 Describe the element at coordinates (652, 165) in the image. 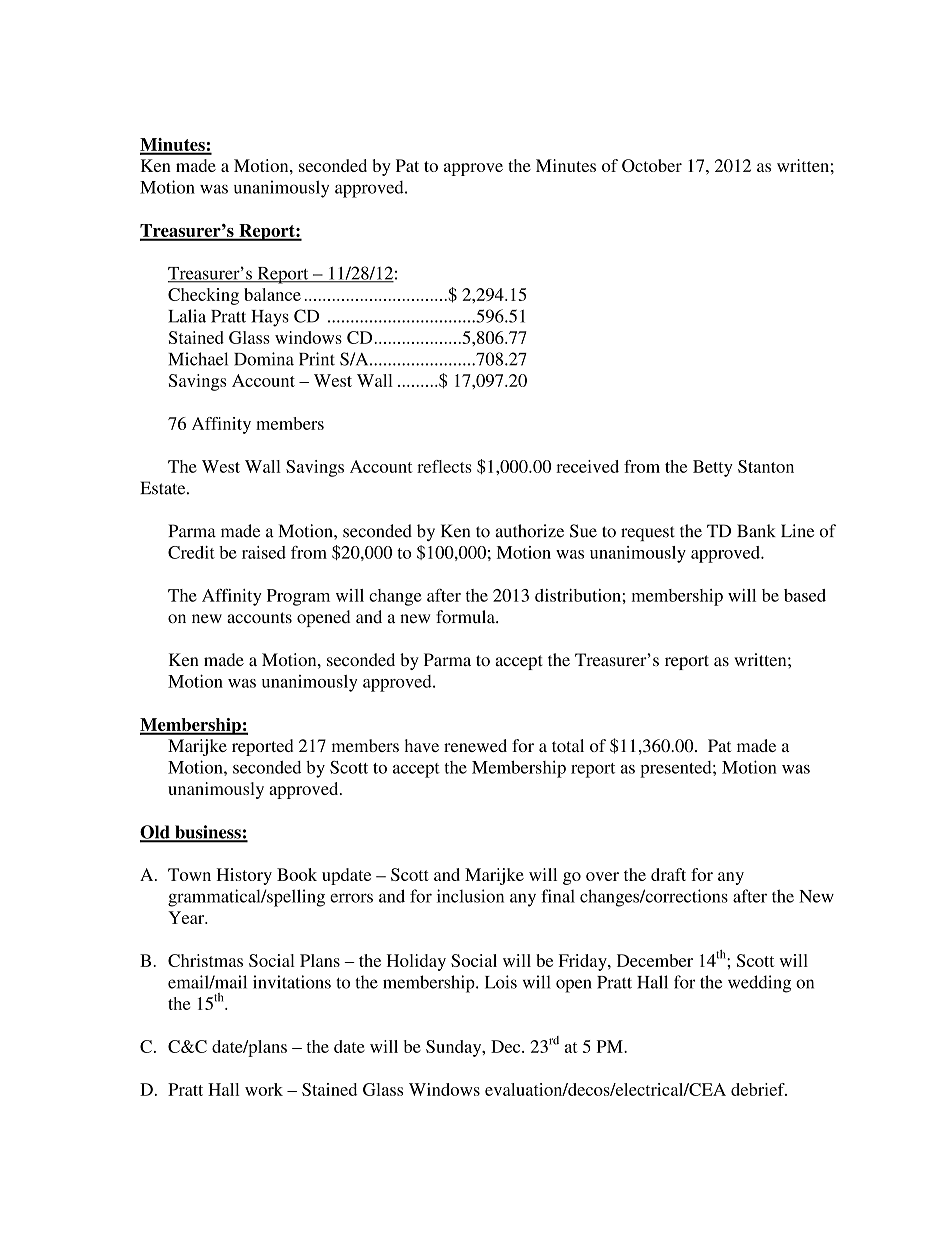

I see `October` at that location.
